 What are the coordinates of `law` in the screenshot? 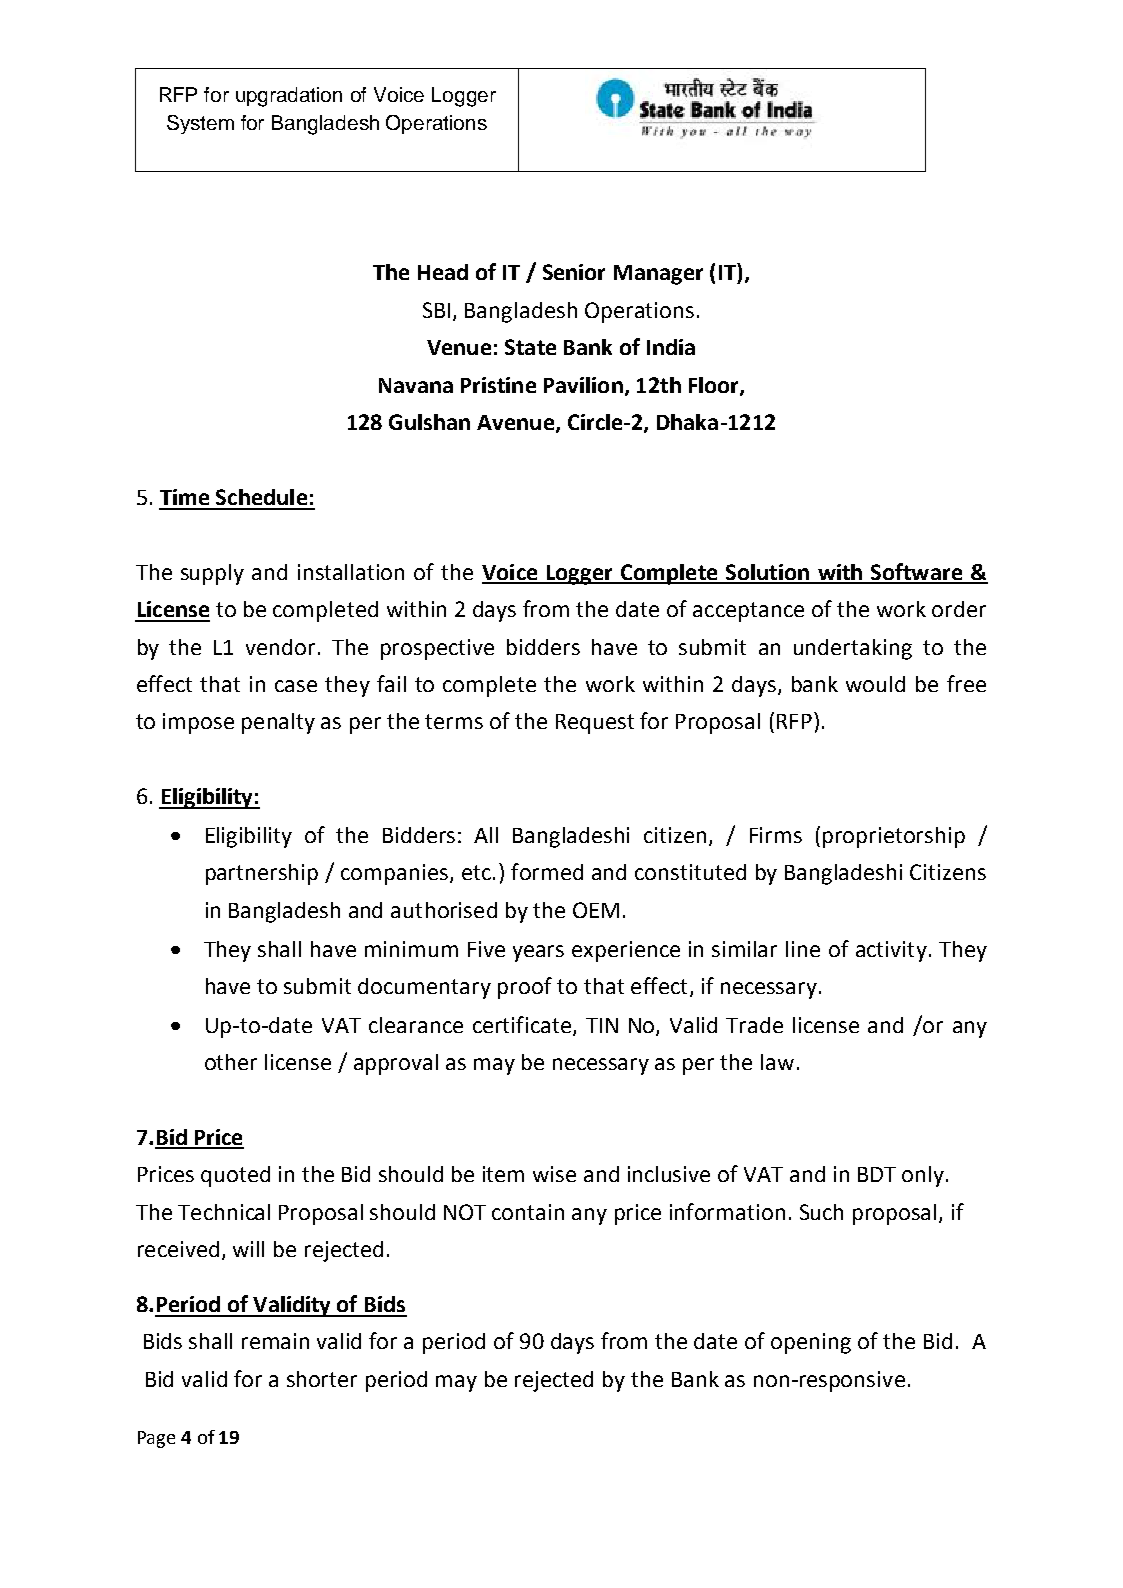 It's located at (777, 1062).
